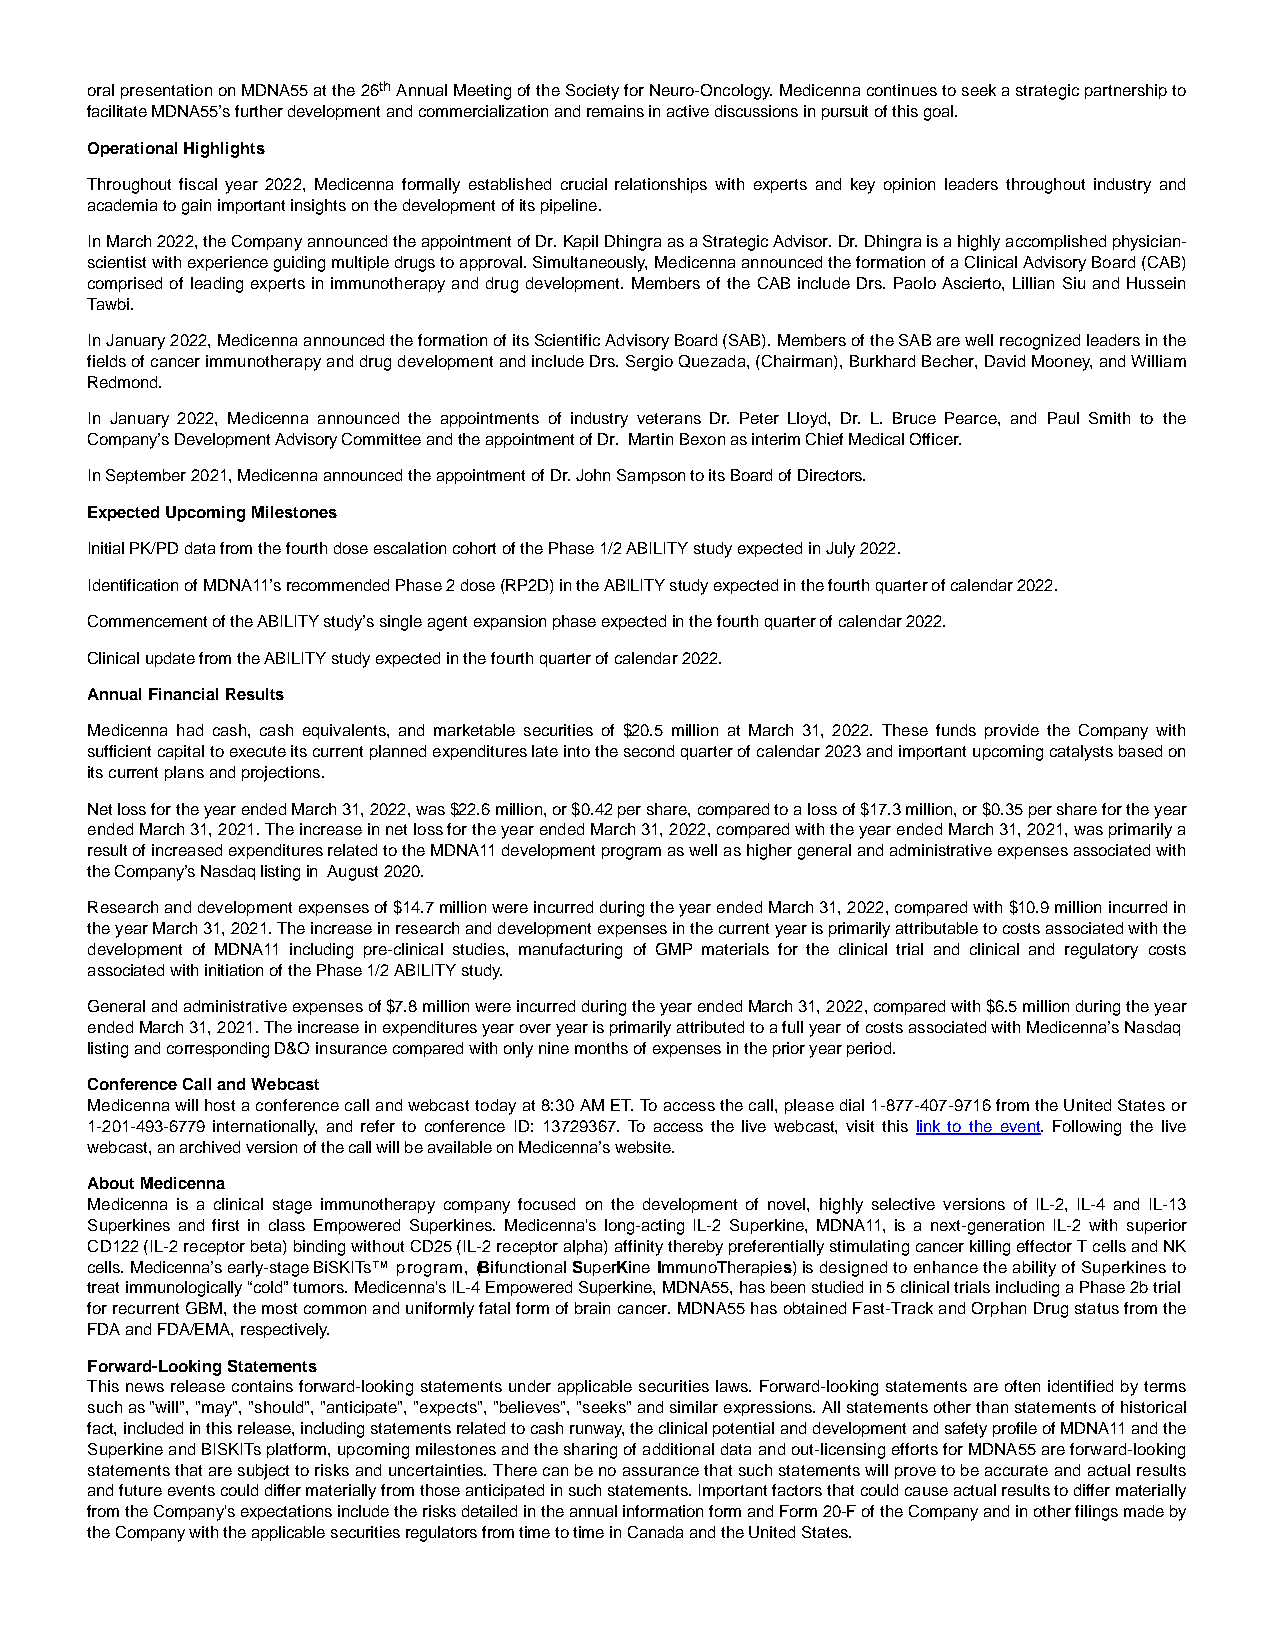  Describe the element at coordinates (840, 550) in the screenshot. I see `July` at that location.
